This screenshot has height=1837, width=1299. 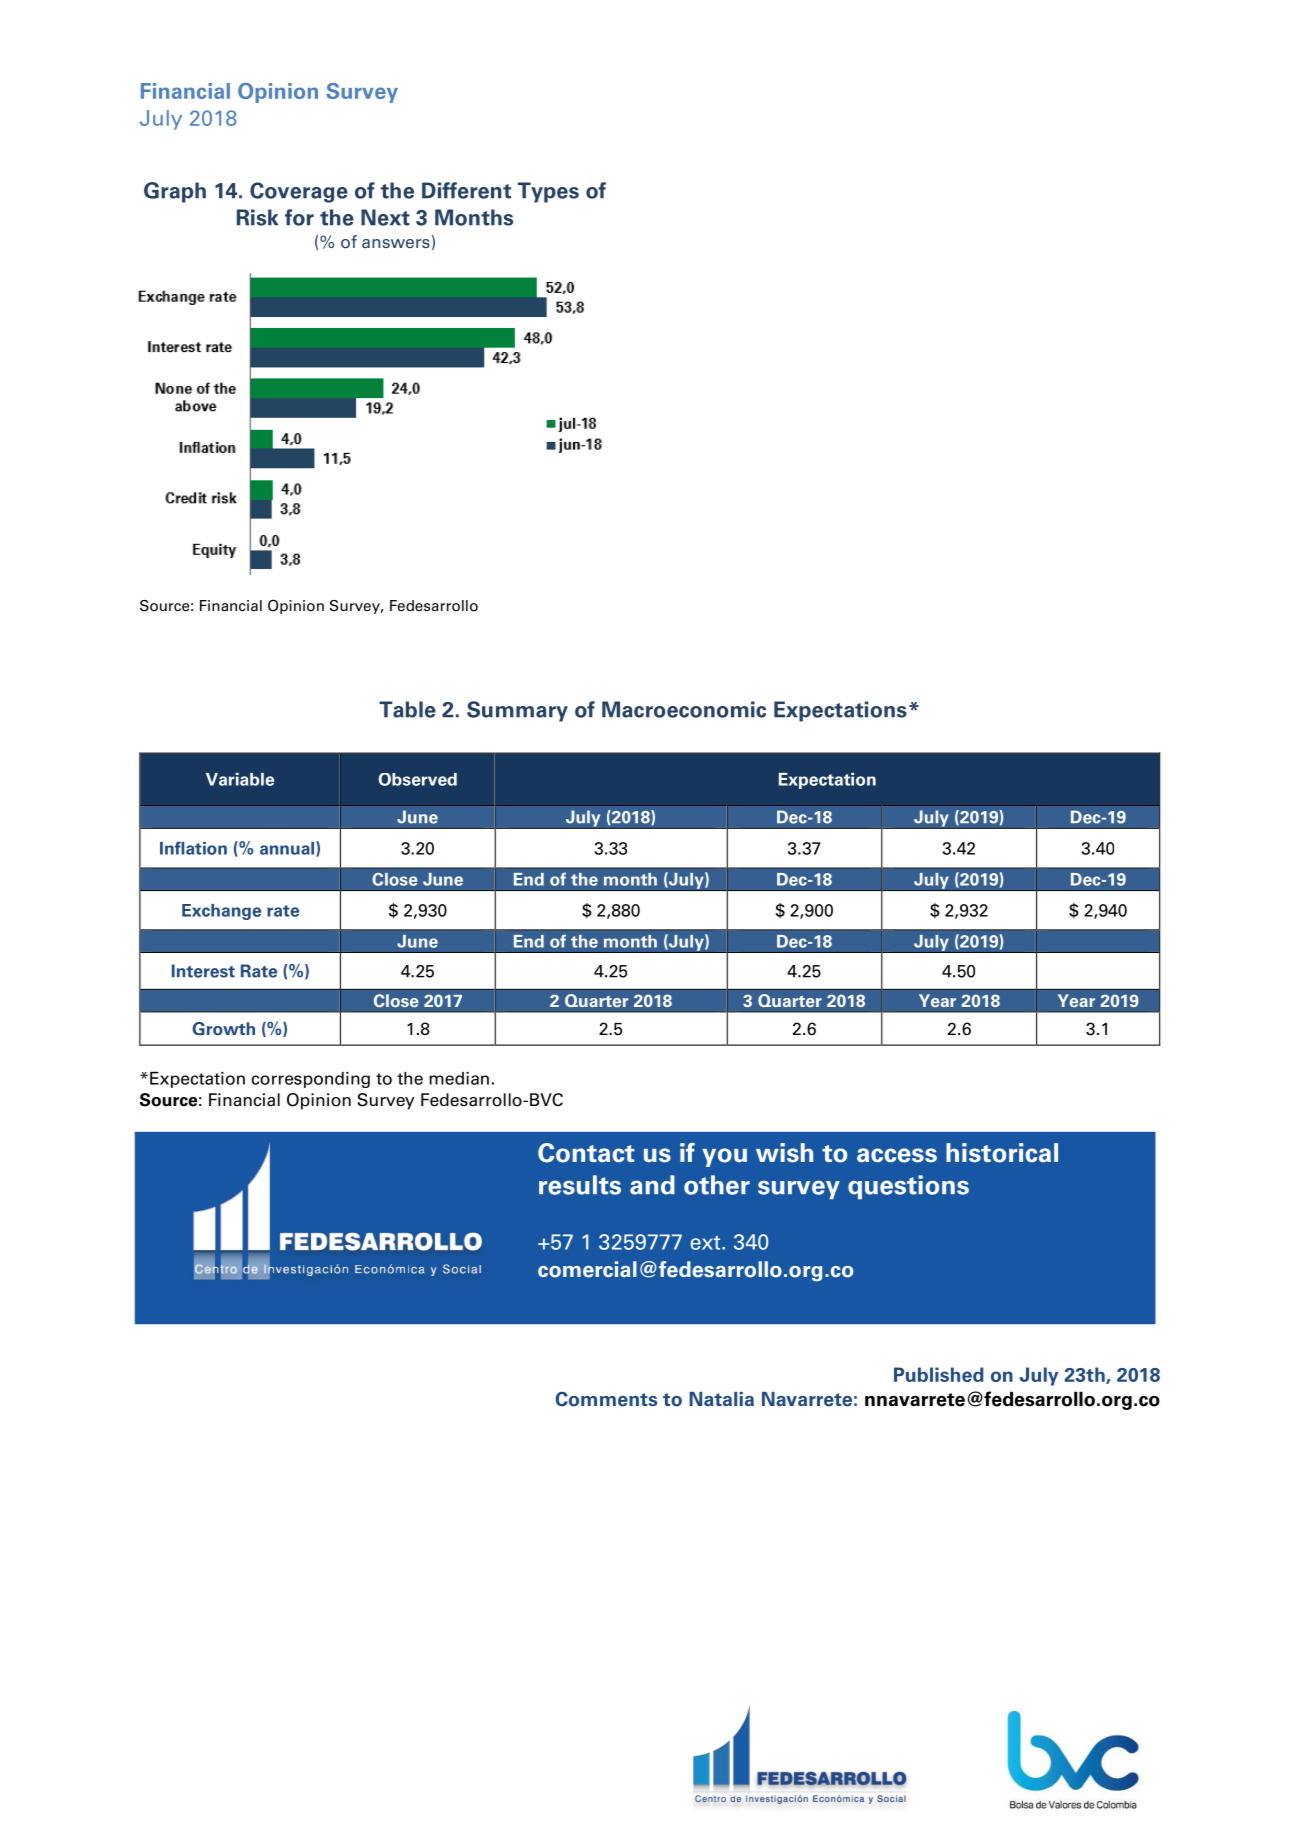 I want to click on Types, so click(x=548, y=192).
